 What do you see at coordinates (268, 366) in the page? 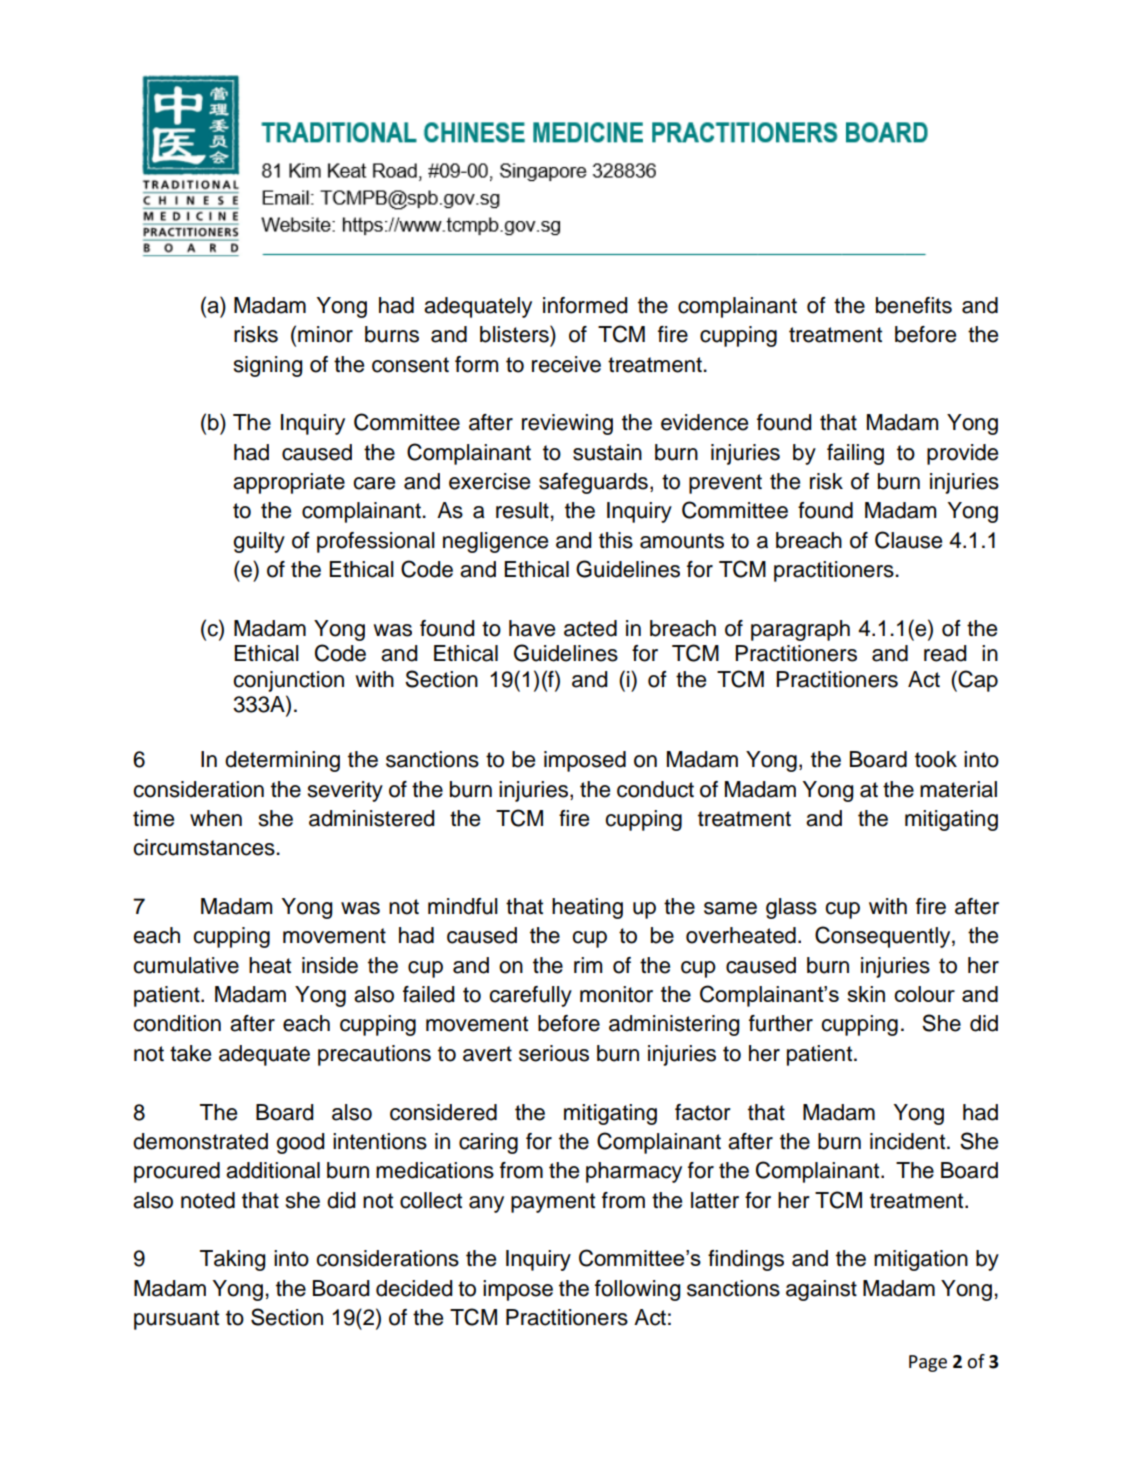
I see `signing` at bounding box center [268, 366].
